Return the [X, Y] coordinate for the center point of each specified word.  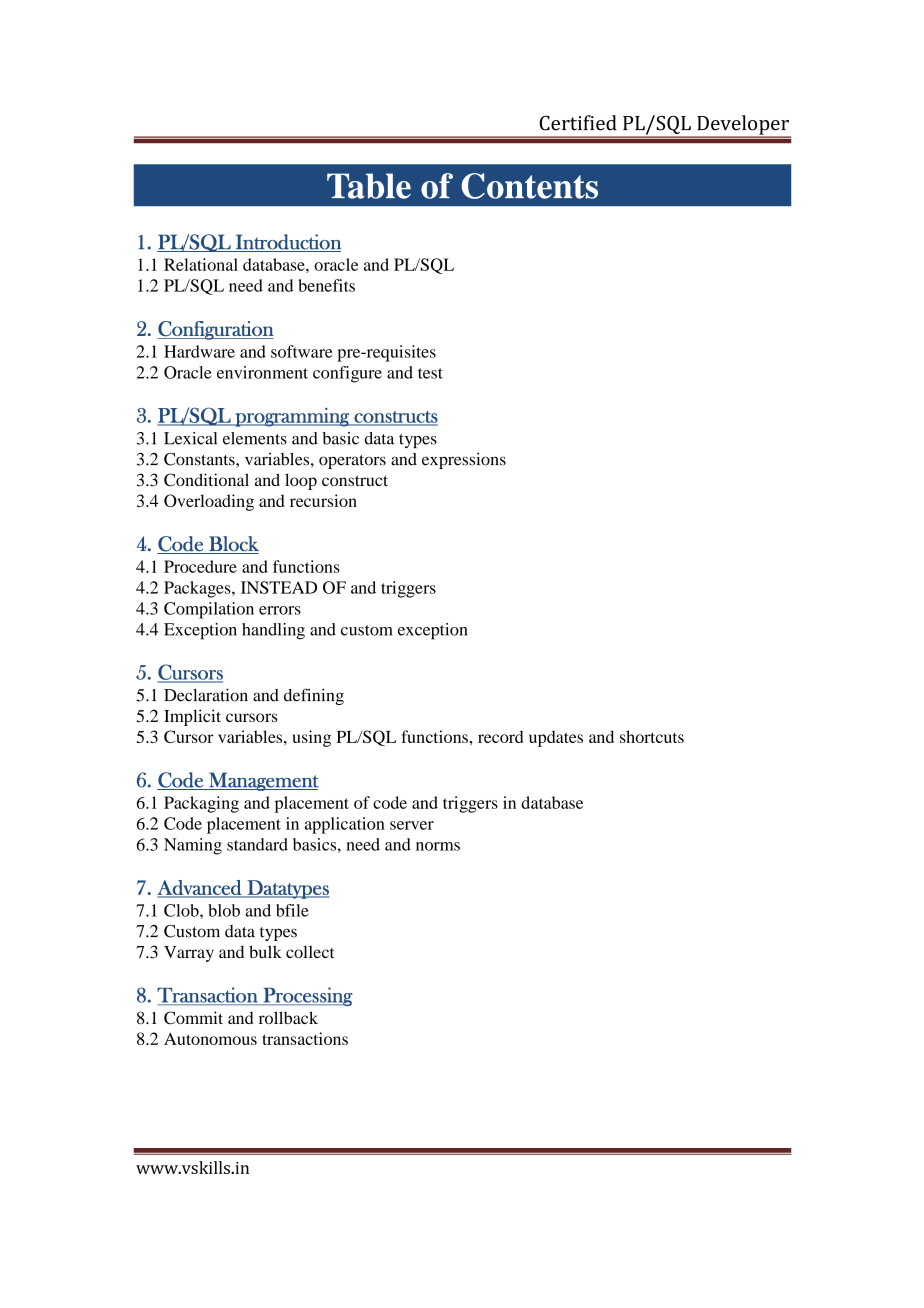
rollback [288, 1017]
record [500, 736]
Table [369, 186]
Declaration [206, 695]
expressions [464, 460]
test [430, 373]
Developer [743, 126]
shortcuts [652, 736]
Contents [529, 186]
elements [255, 438]
